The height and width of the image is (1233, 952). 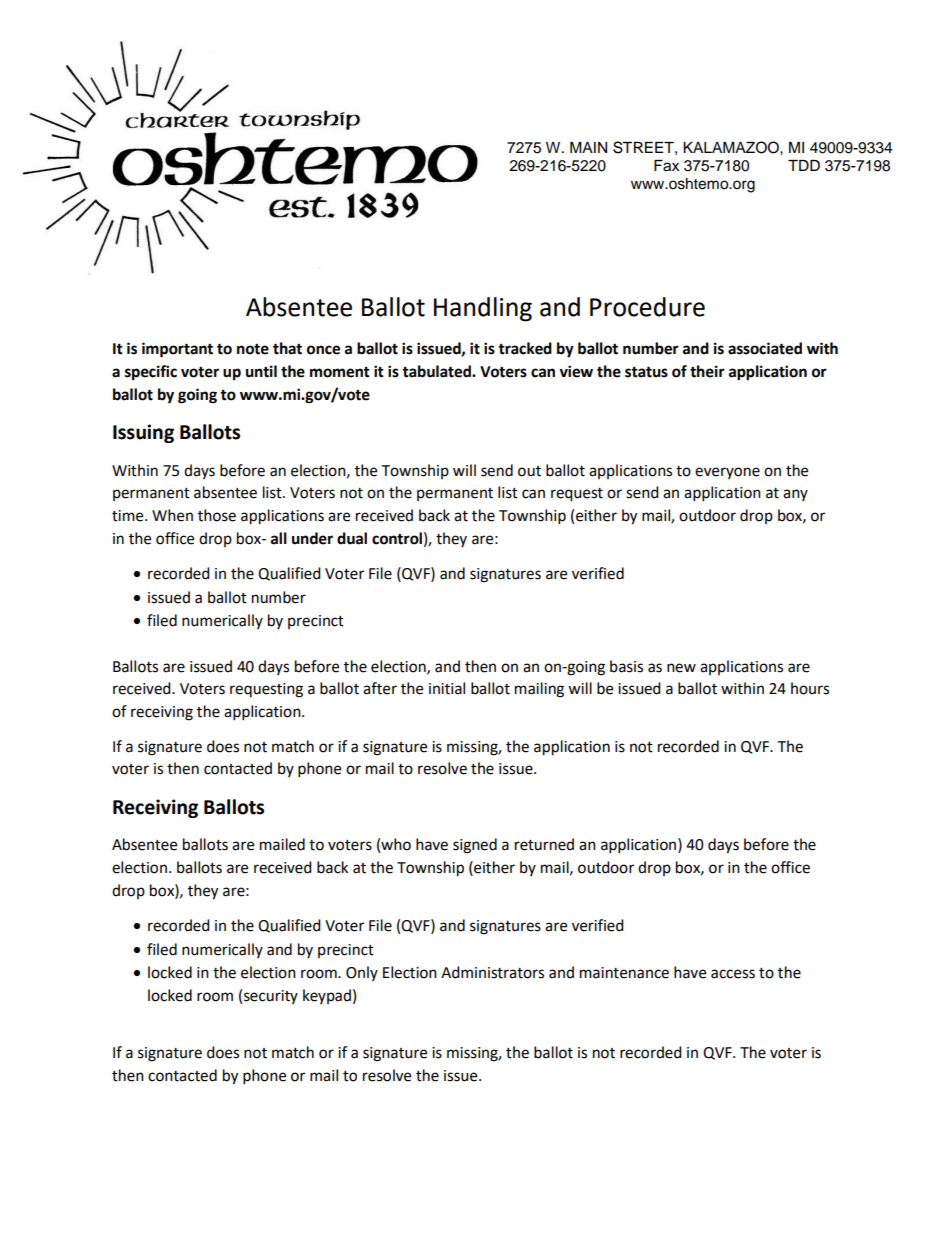 I want to click on note, so click(x=253, y=349).
